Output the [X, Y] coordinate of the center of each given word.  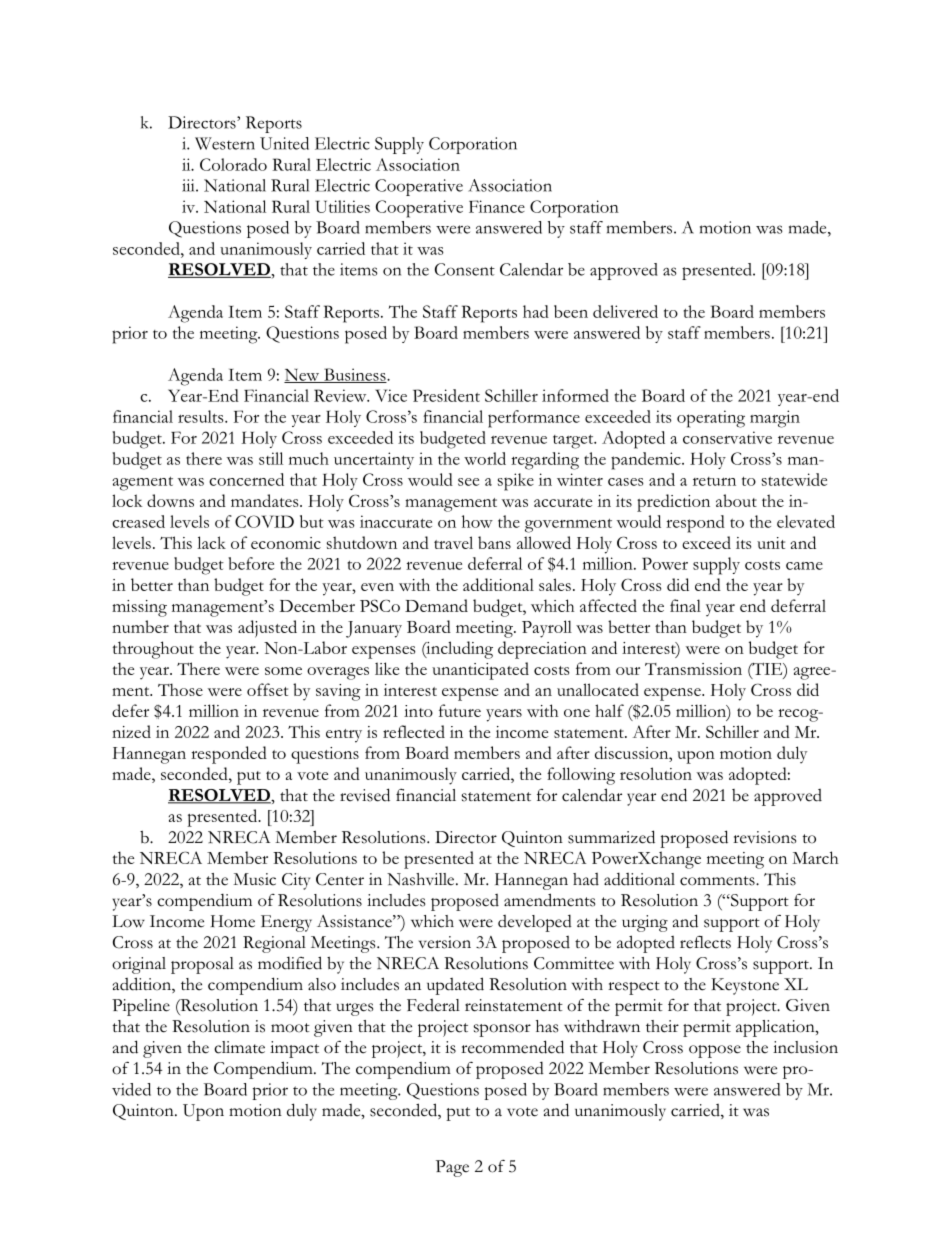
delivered [625, 311]
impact [294, 1049]
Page [452, 1168]
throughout [153, 650]
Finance [497, 206]
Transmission [693, 669]
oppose [715, 1051]
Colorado [233, 164]
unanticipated [480, 671]
